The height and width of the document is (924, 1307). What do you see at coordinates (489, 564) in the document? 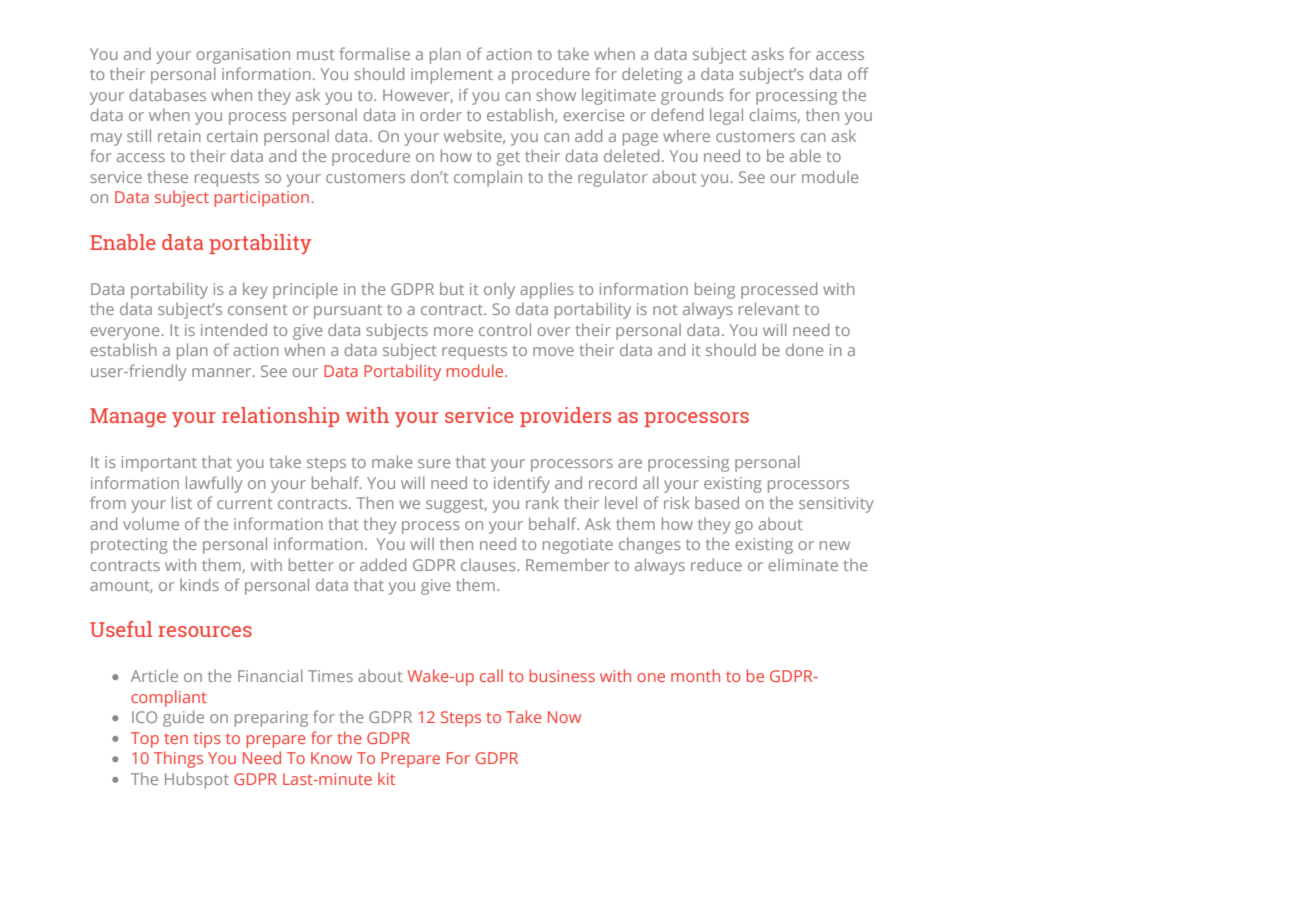
I see `clauses` at bounding box center [489, 564].
